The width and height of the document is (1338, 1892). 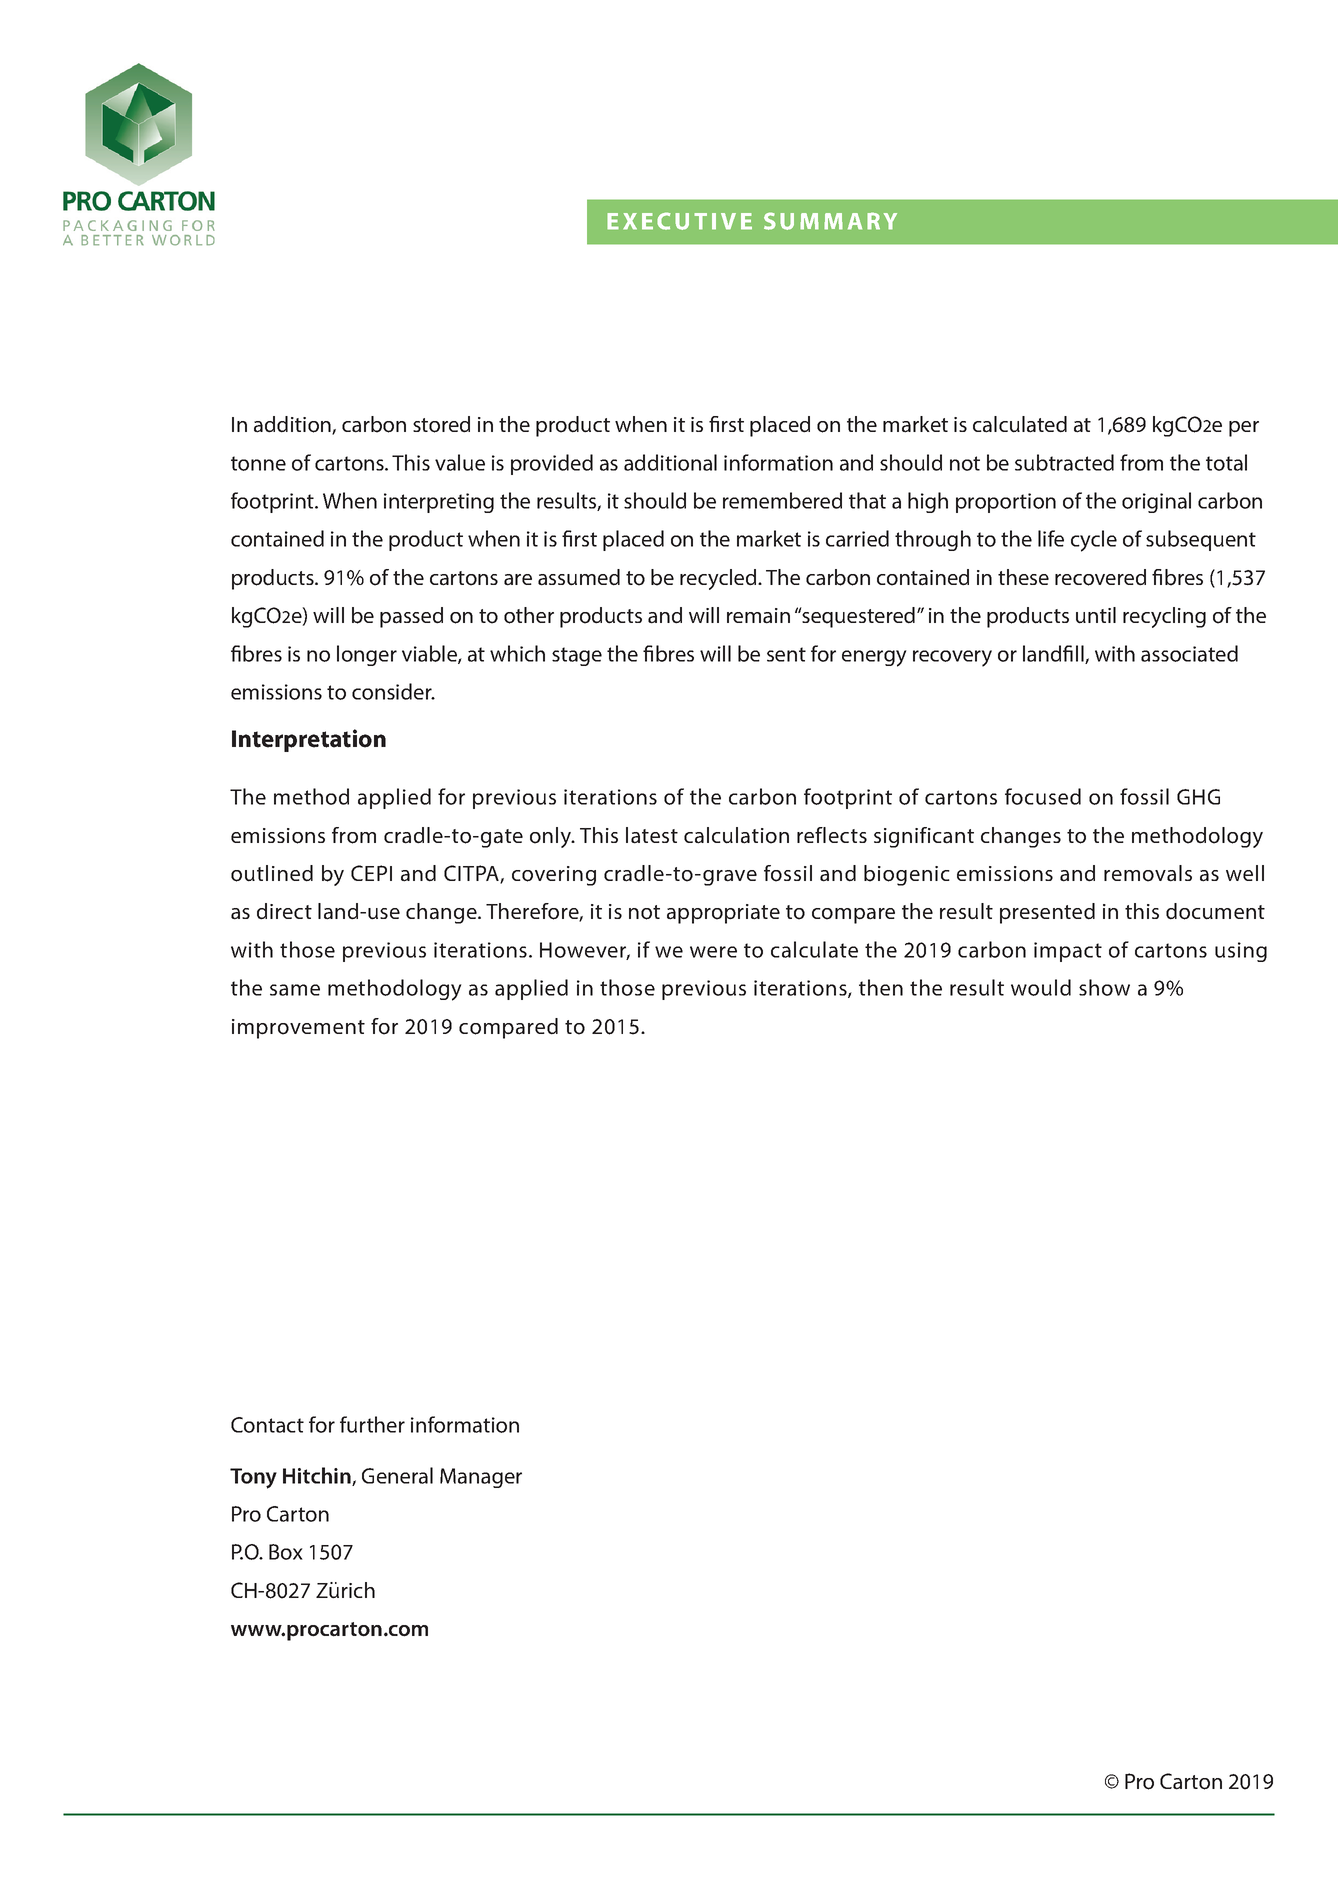 What do you see at coordinates (481, 1478) in the document?
I see `Manager` at bounding box center [481, 1478].
